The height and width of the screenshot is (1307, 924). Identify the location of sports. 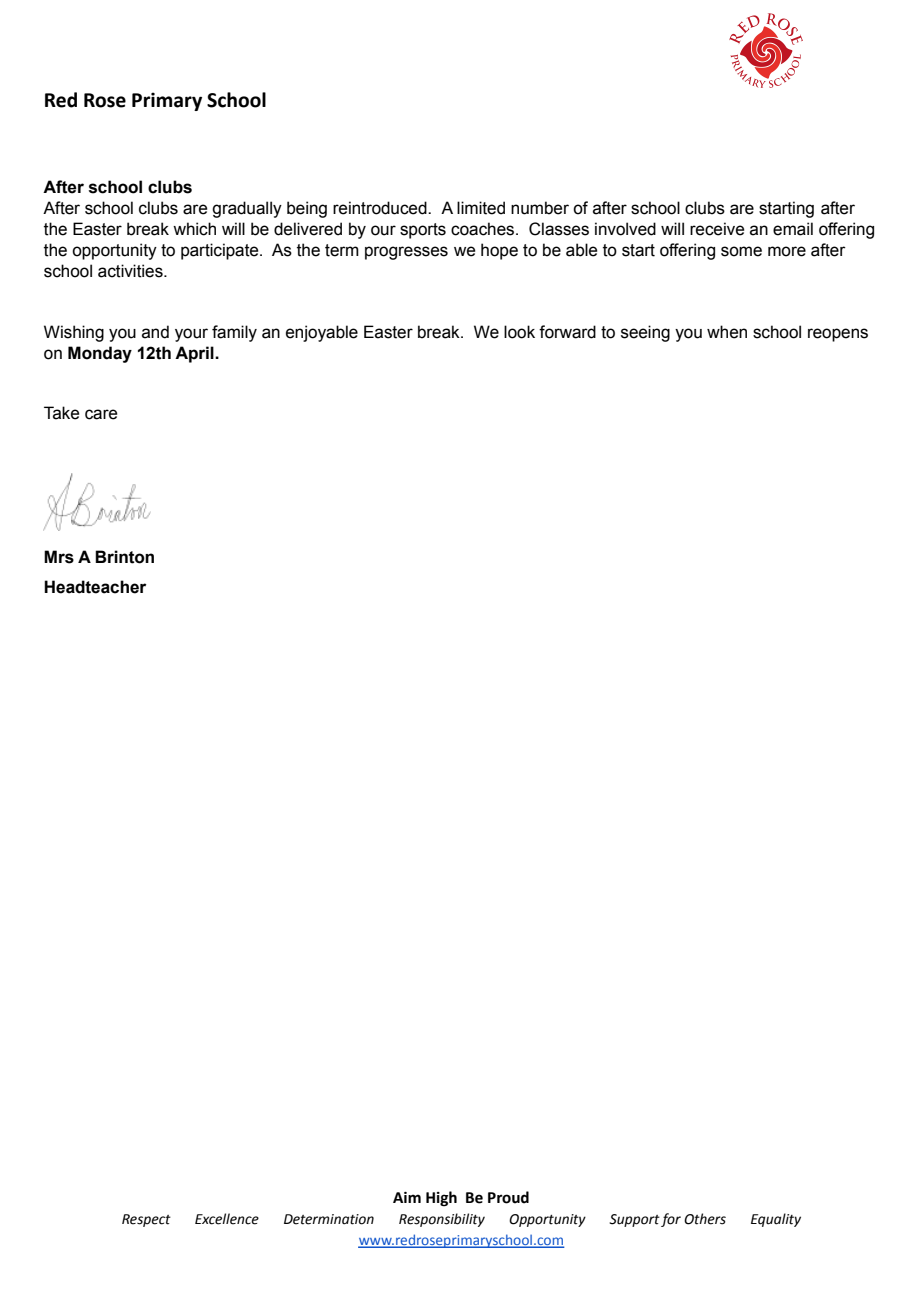
(423, 231).
